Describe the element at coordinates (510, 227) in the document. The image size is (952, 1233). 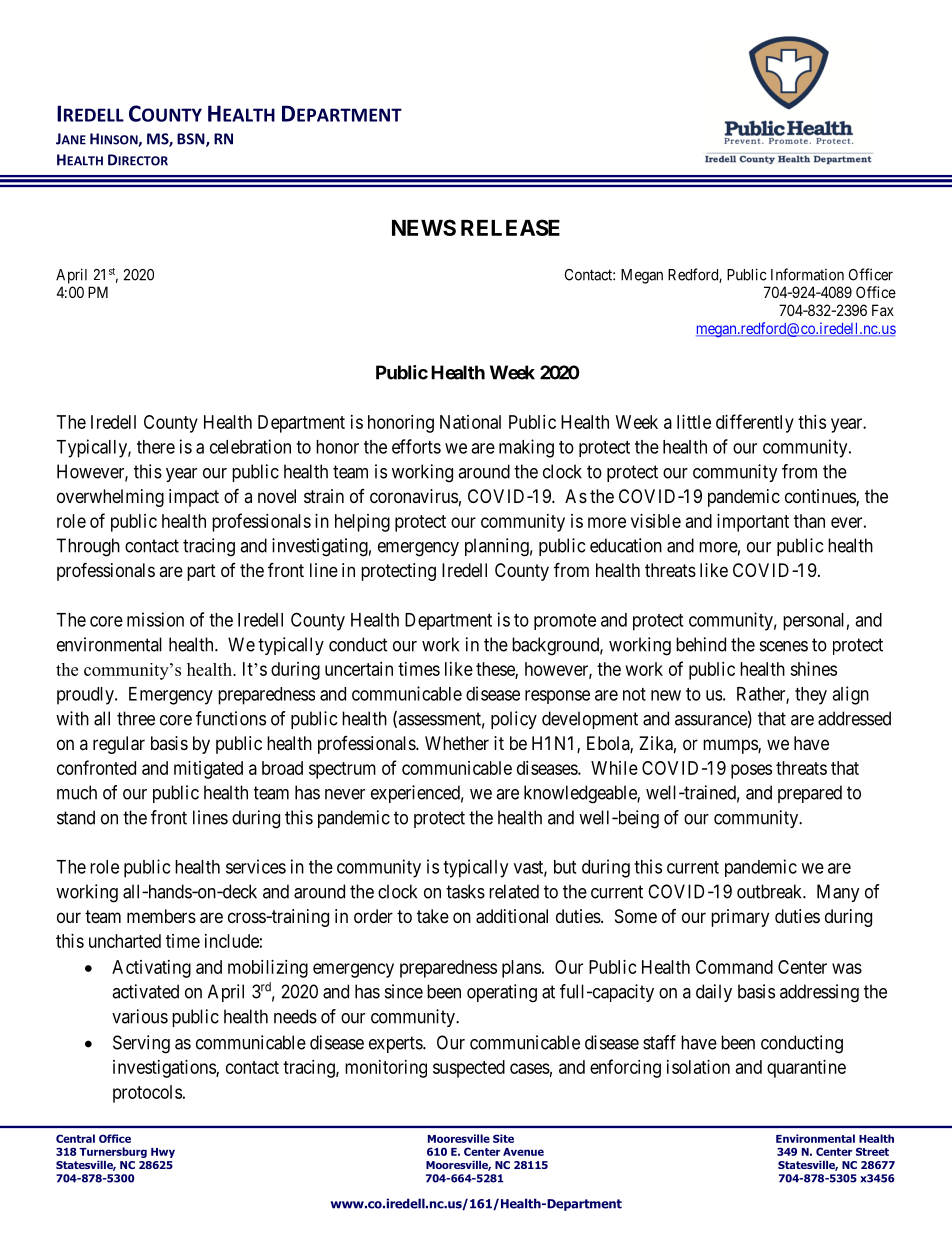
I see `RELEASE` at that location.
